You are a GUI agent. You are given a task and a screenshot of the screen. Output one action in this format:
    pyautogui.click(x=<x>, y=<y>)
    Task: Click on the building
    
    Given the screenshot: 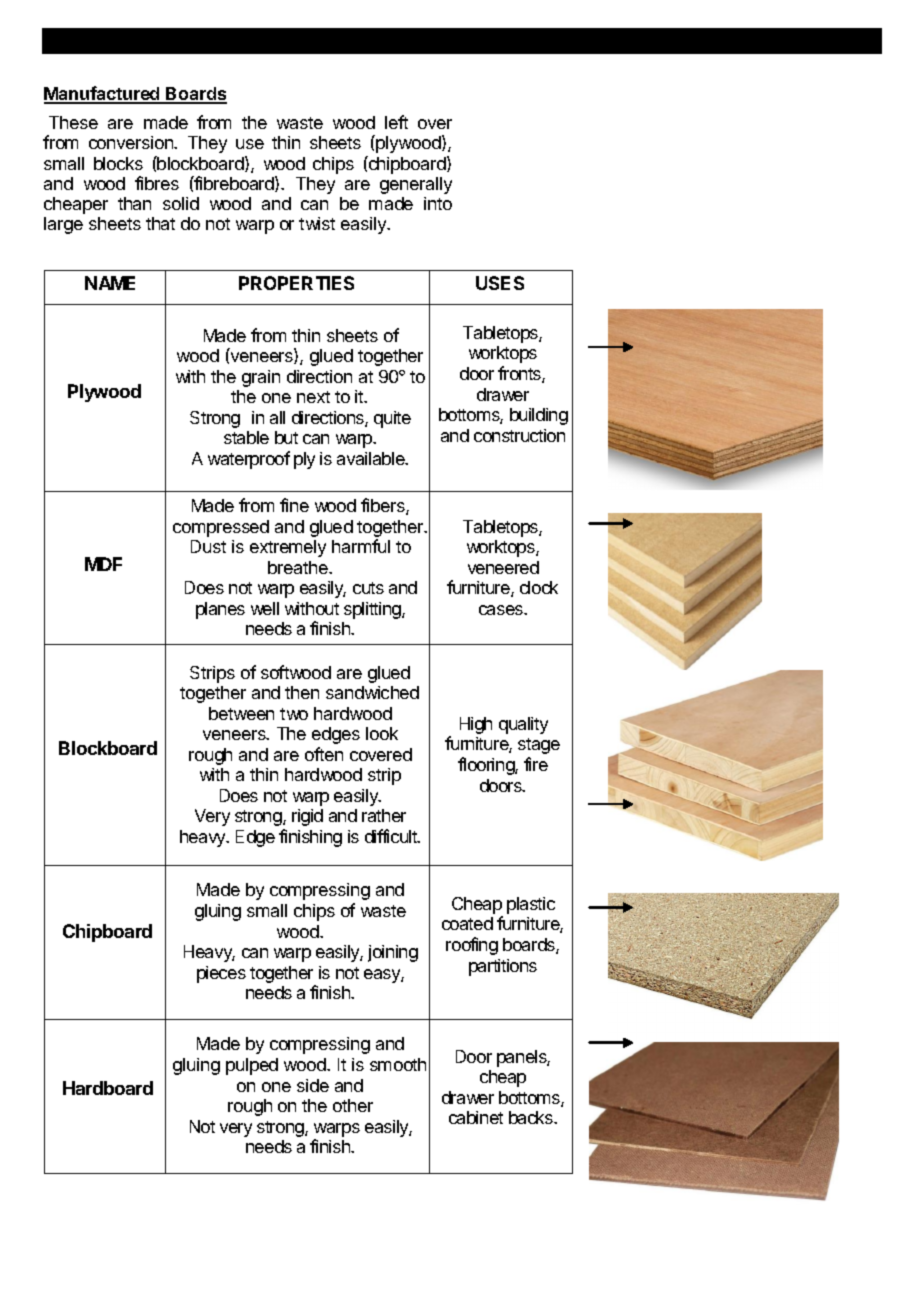 What is the action you would take?
    pyautogui.click(x=539, y=416)
